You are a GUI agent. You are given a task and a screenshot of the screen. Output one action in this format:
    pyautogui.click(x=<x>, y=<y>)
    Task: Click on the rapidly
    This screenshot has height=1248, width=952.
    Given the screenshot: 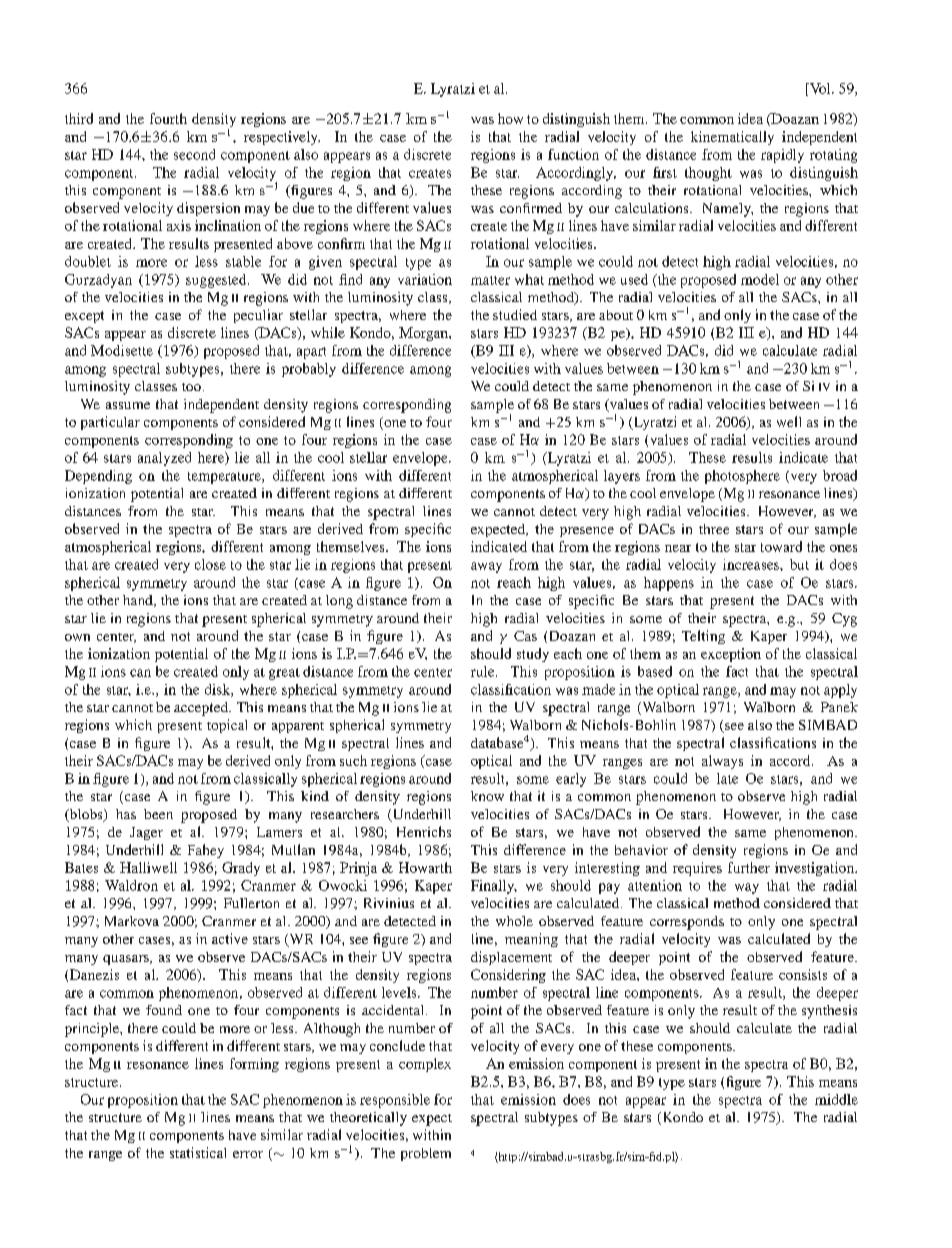 What is the action you would take?
    pyautogui.click(x=782, y=156)
